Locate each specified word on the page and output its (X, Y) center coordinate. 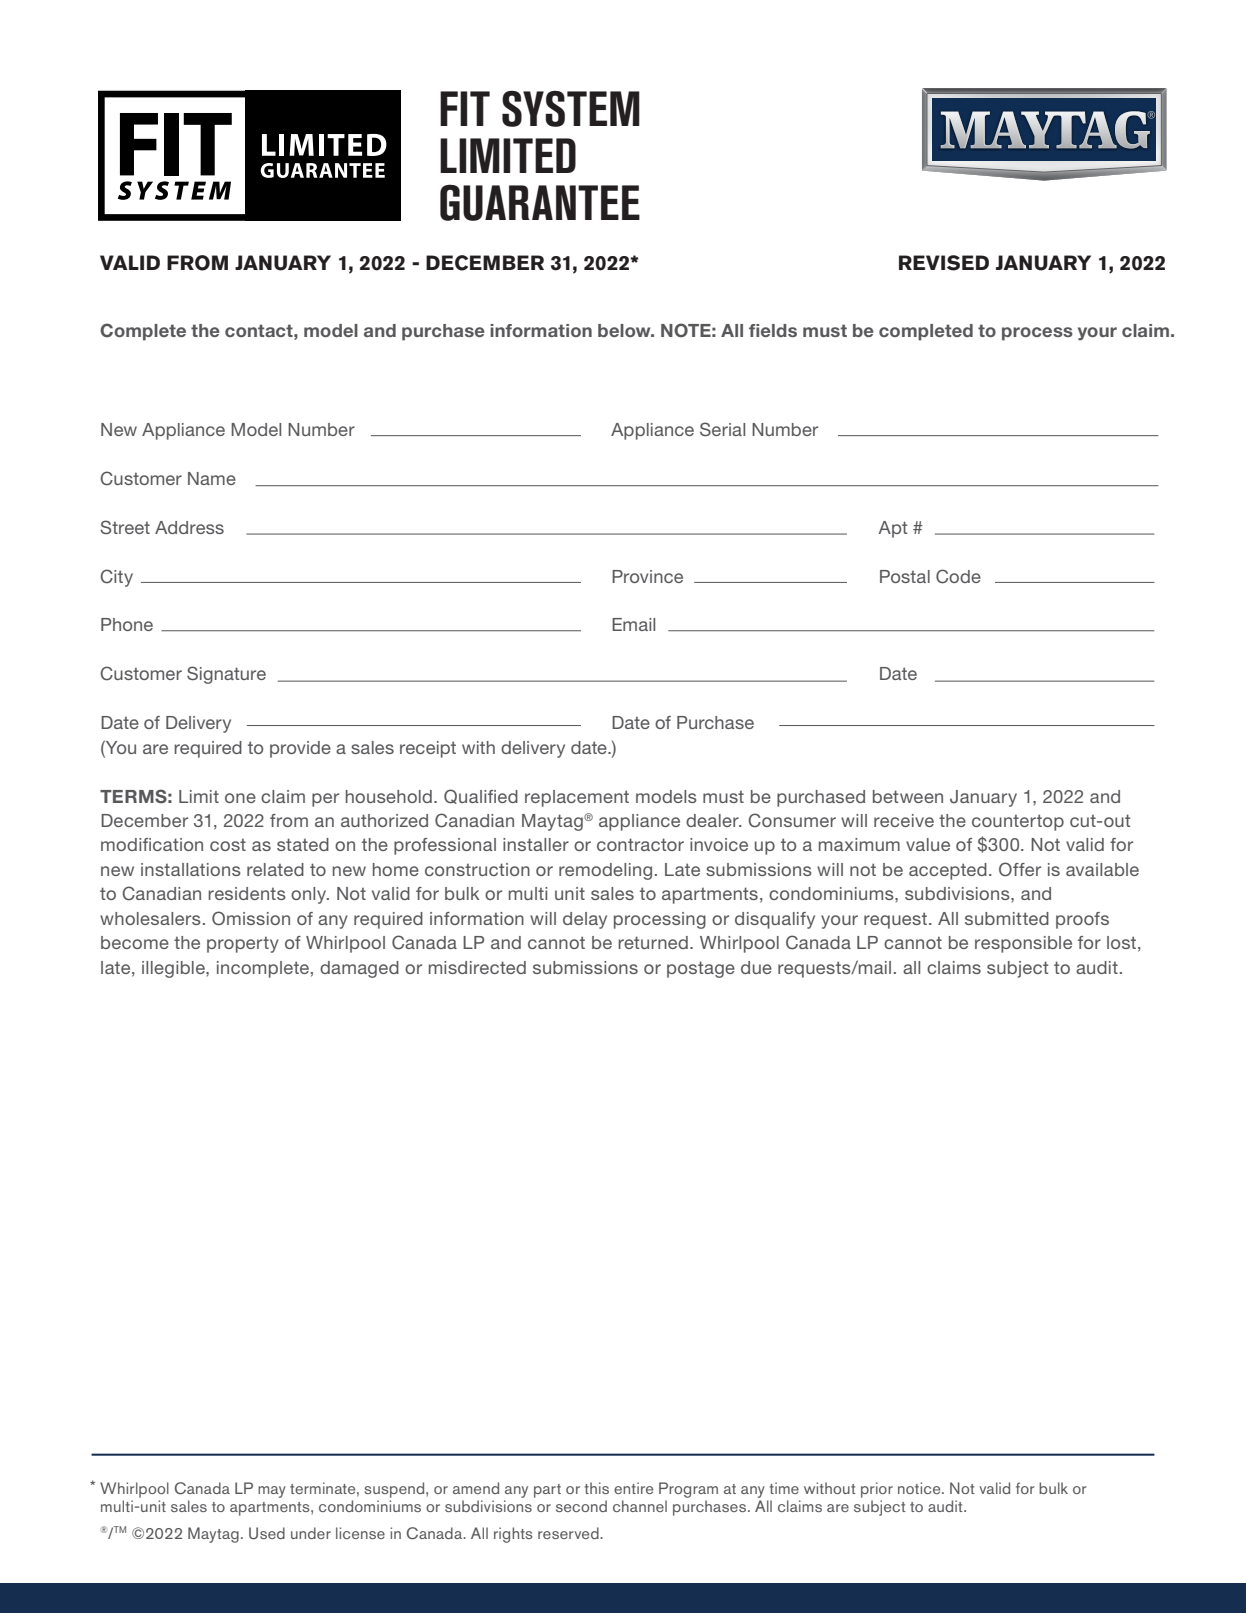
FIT (465, 108)
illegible (174, 969)
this (596, 1488)
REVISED (944, 263)
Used (267, 1533)
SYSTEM (571, 108)
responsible (1023, 944)
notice (920, 1488)
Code (958, 576)
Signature (226, 675)
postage (701, 969)
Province (647, 576)
